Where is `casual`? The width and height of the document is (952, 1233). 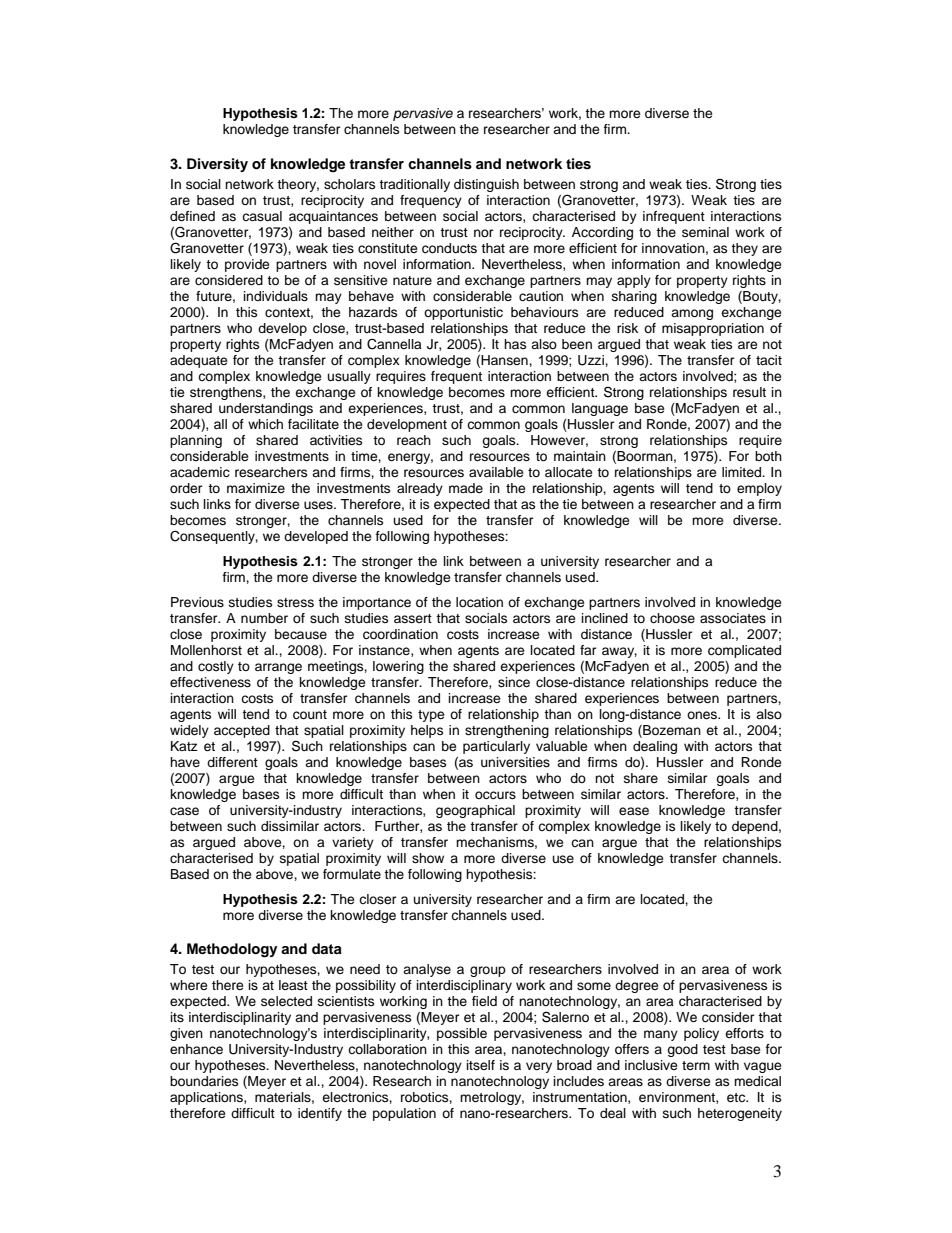 casual is located at coordinates (262, 216).
